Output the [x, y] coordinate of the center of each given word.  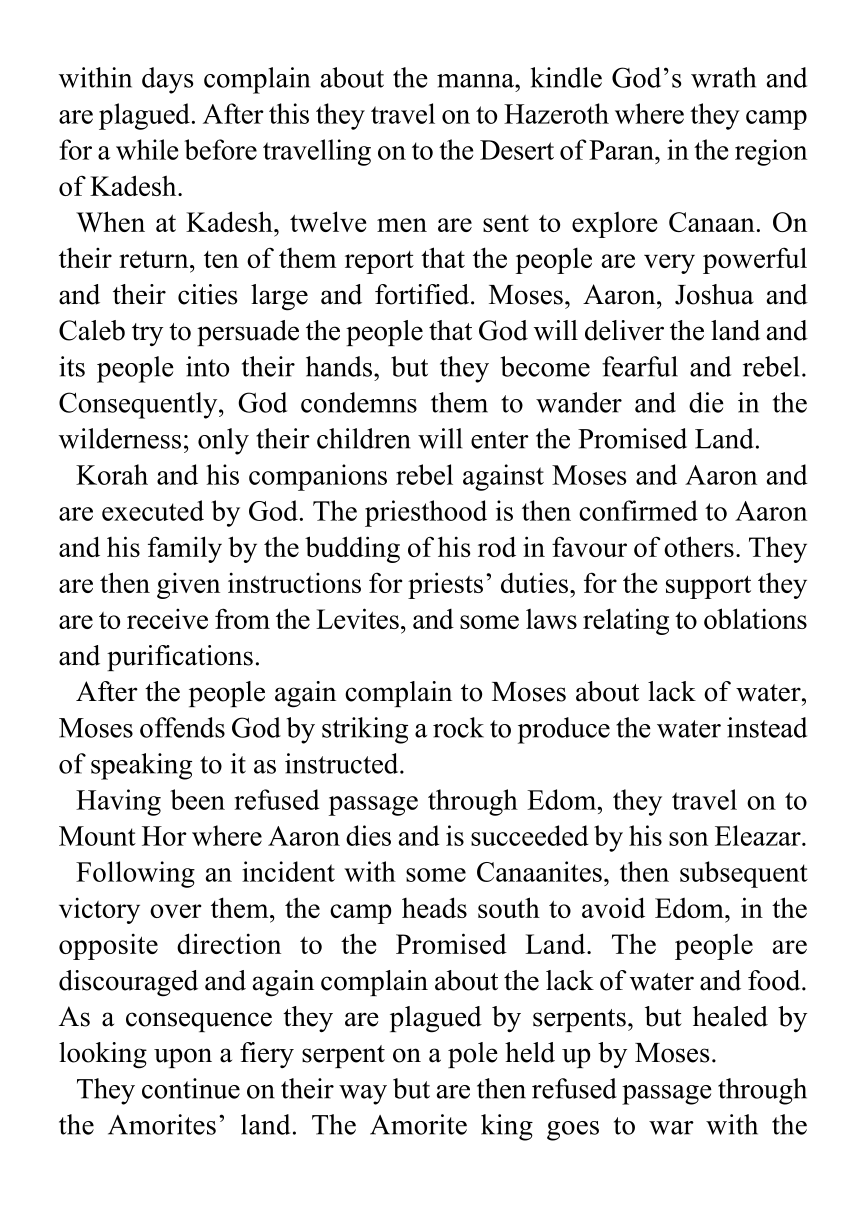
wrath [723, 77]
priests [445, 585]
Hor [164, 836]
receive [167, 619]
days [167, 80]
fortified [422, 294]
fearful [640, 366]
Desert [517, 150]
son [688, 839]
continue [191, 1088]
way [363, 1095]
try [147, 334]
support [708, 587]
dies [368, 835]
